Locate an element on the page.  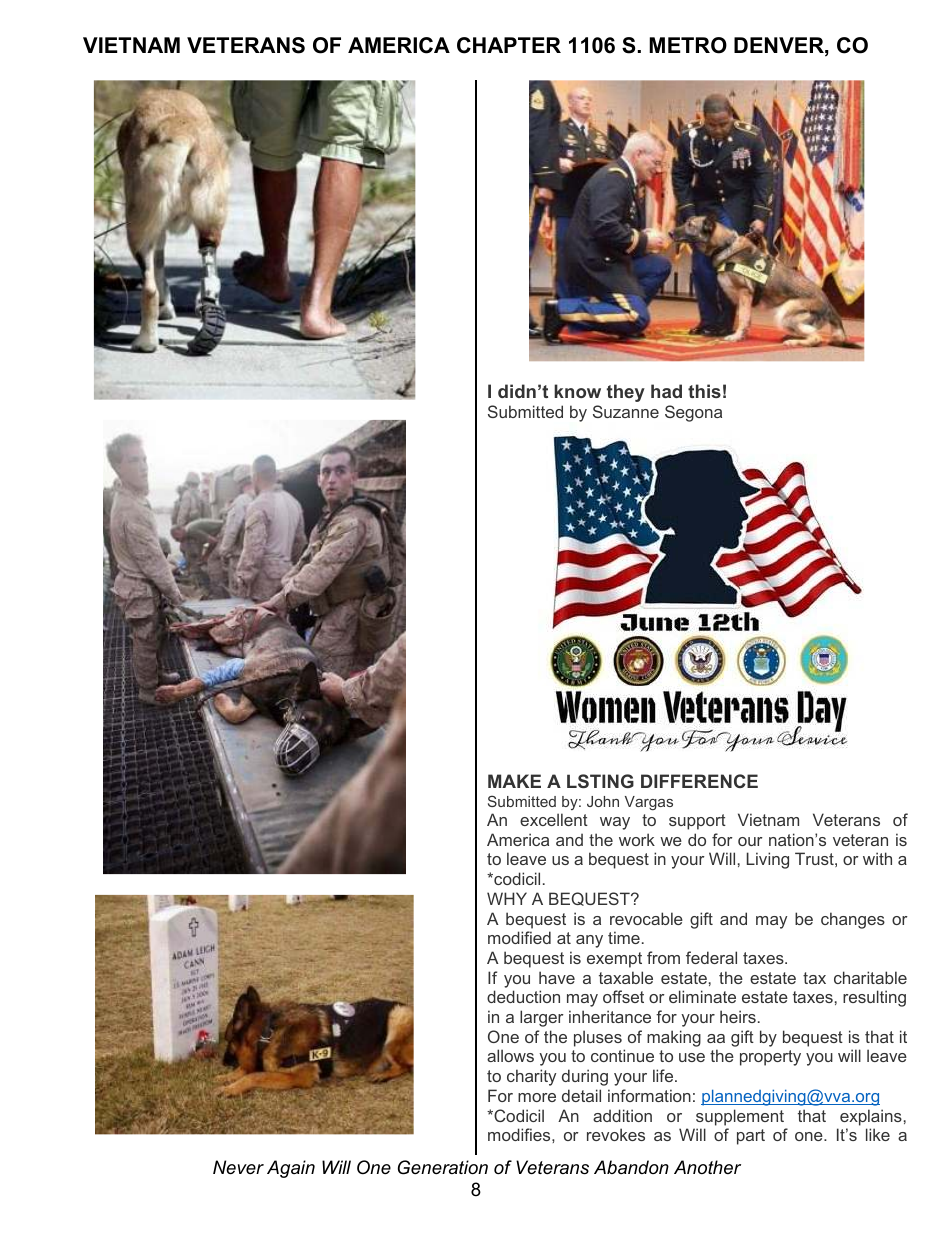
part is located at coordinates (751, 1137).
